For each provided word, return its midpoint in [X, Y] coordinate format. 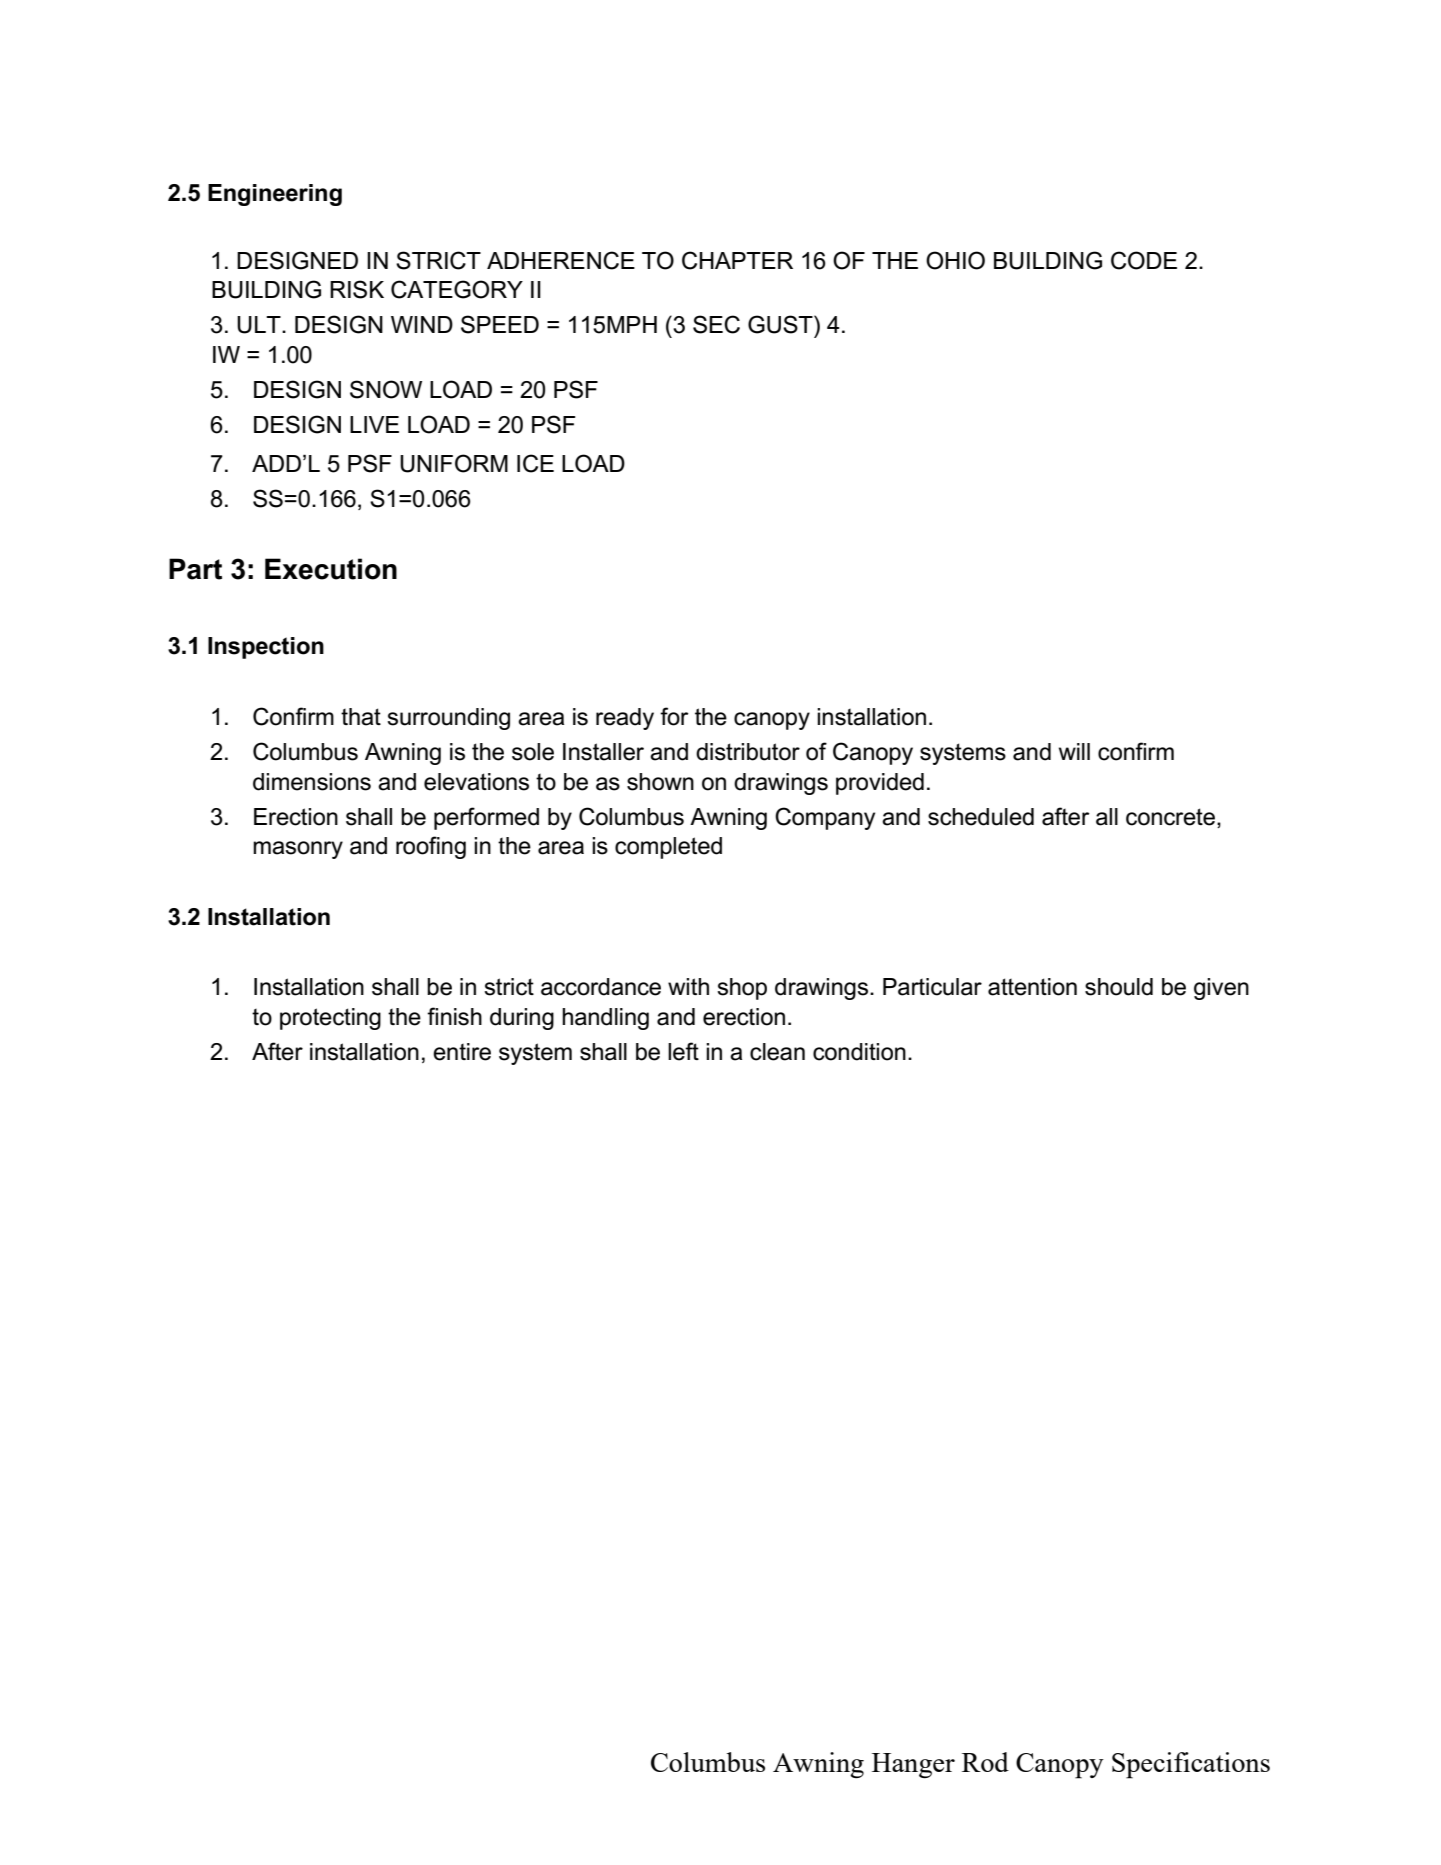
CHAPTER [737, 260]
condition [859, 1052]
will [1074, 751]
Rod [985, 1762]
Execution [331, 569]
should [1119, 987]
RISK [357, 289]
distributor [748, 752]
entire [462, 1052]
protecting [330, 1019]
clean [777, 1052]
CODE [1144, 260]
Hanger [913, 1765]
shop [742, 989]
